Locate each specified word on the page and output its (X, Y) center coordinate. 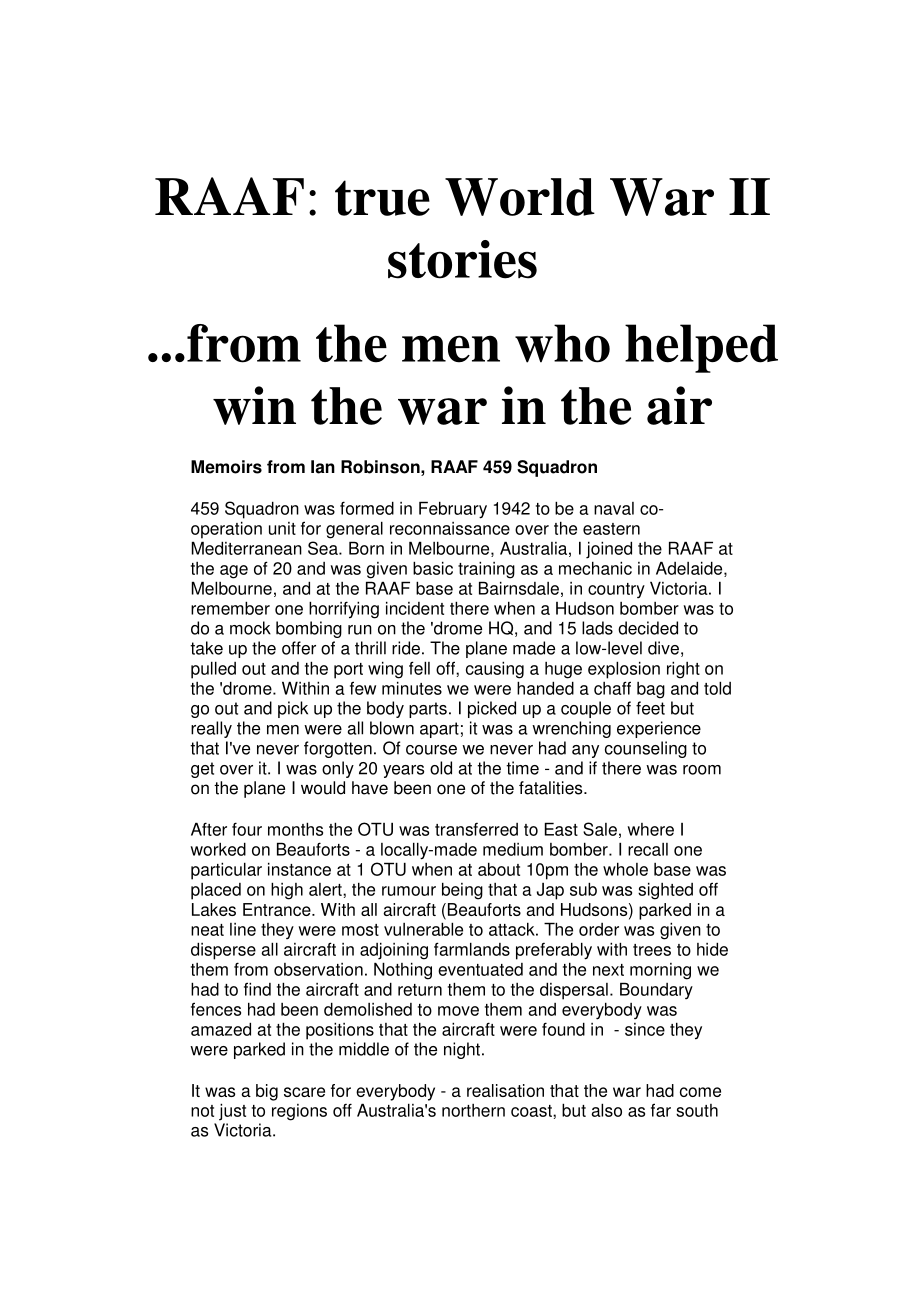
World (520, 197)
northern (473, 1110)
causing (495, 670)
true (382, 198)
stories (462, 259)
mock (250, 628)
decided (648, 628)
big (267, 1092)
